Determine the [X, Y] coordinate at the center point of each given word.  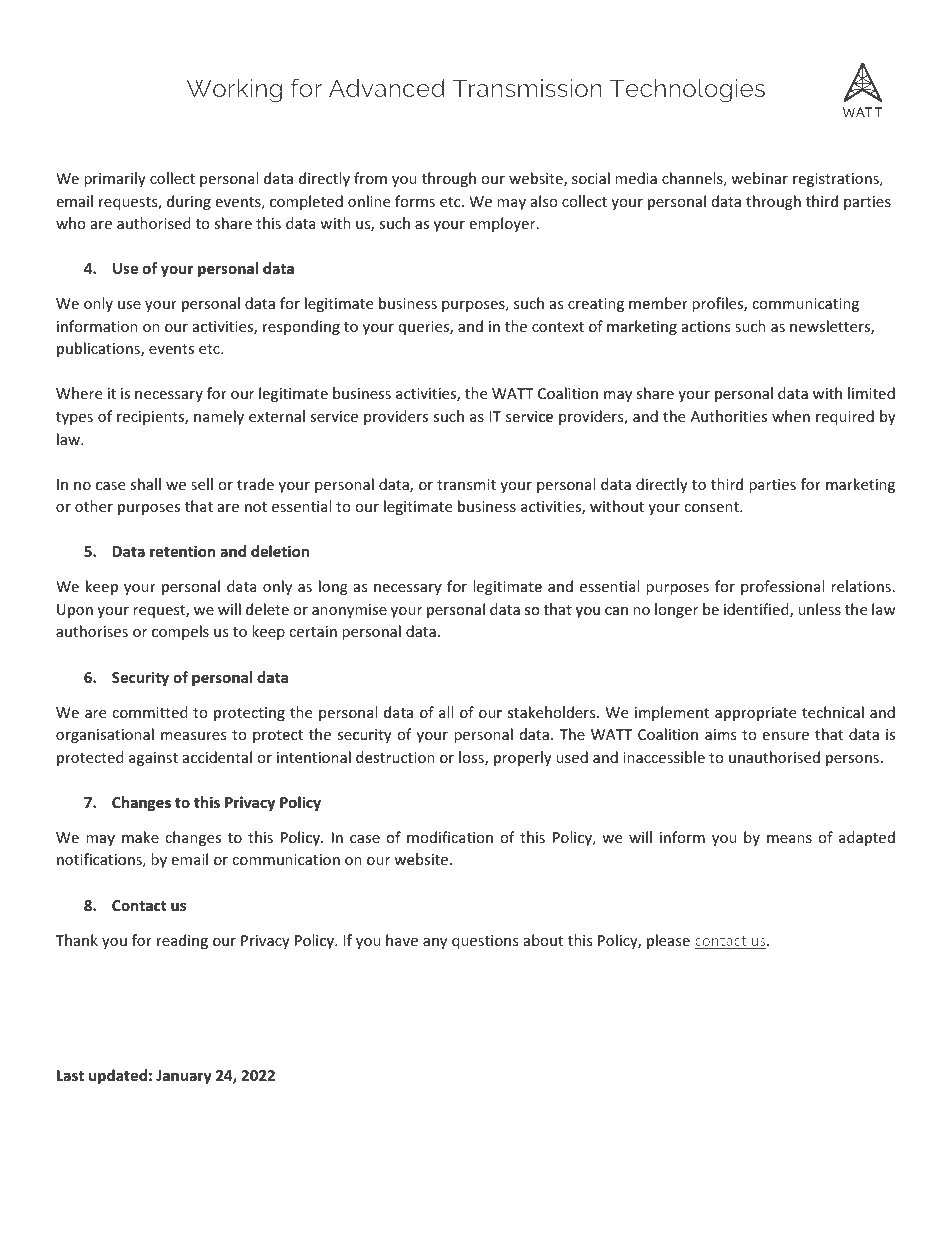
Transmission [527, 88]
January [184, 1077]
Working [234, 91]
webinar [759, 178]
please [668, 941]
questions [485, 942]
